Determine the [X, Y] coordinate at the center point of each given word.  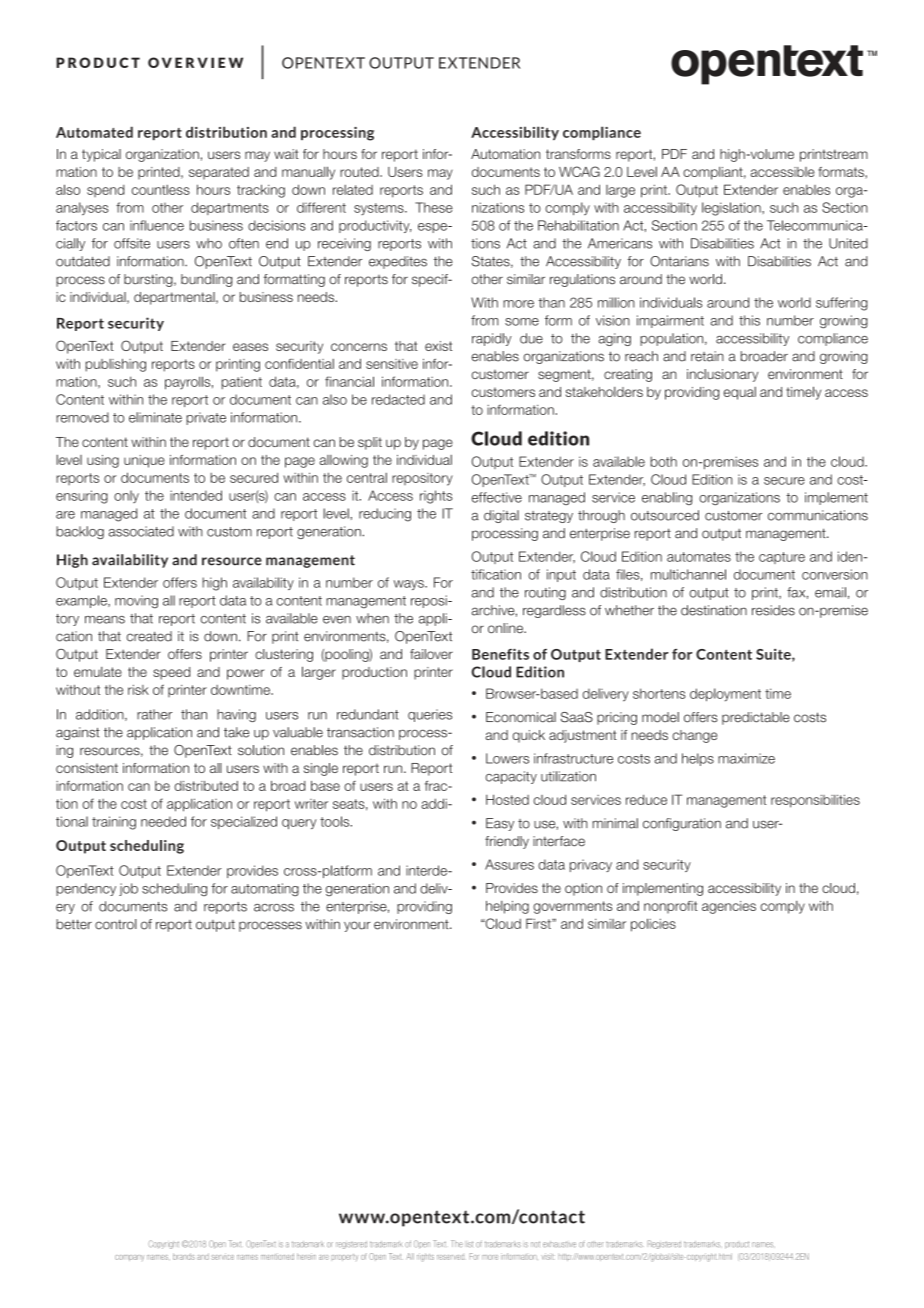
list [469, 1244]
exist [438, 346]
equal [740, 393]
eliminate [155, 417]
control [116, 924]
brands [184, 1256]
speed [171, 673]
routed [360, 172]
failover [431, 654]
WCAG [579, 171]
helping [507, 907]
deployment [725, 695]
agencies [729, 907]
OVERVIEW [195, 62]
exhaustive [559, 1244]
